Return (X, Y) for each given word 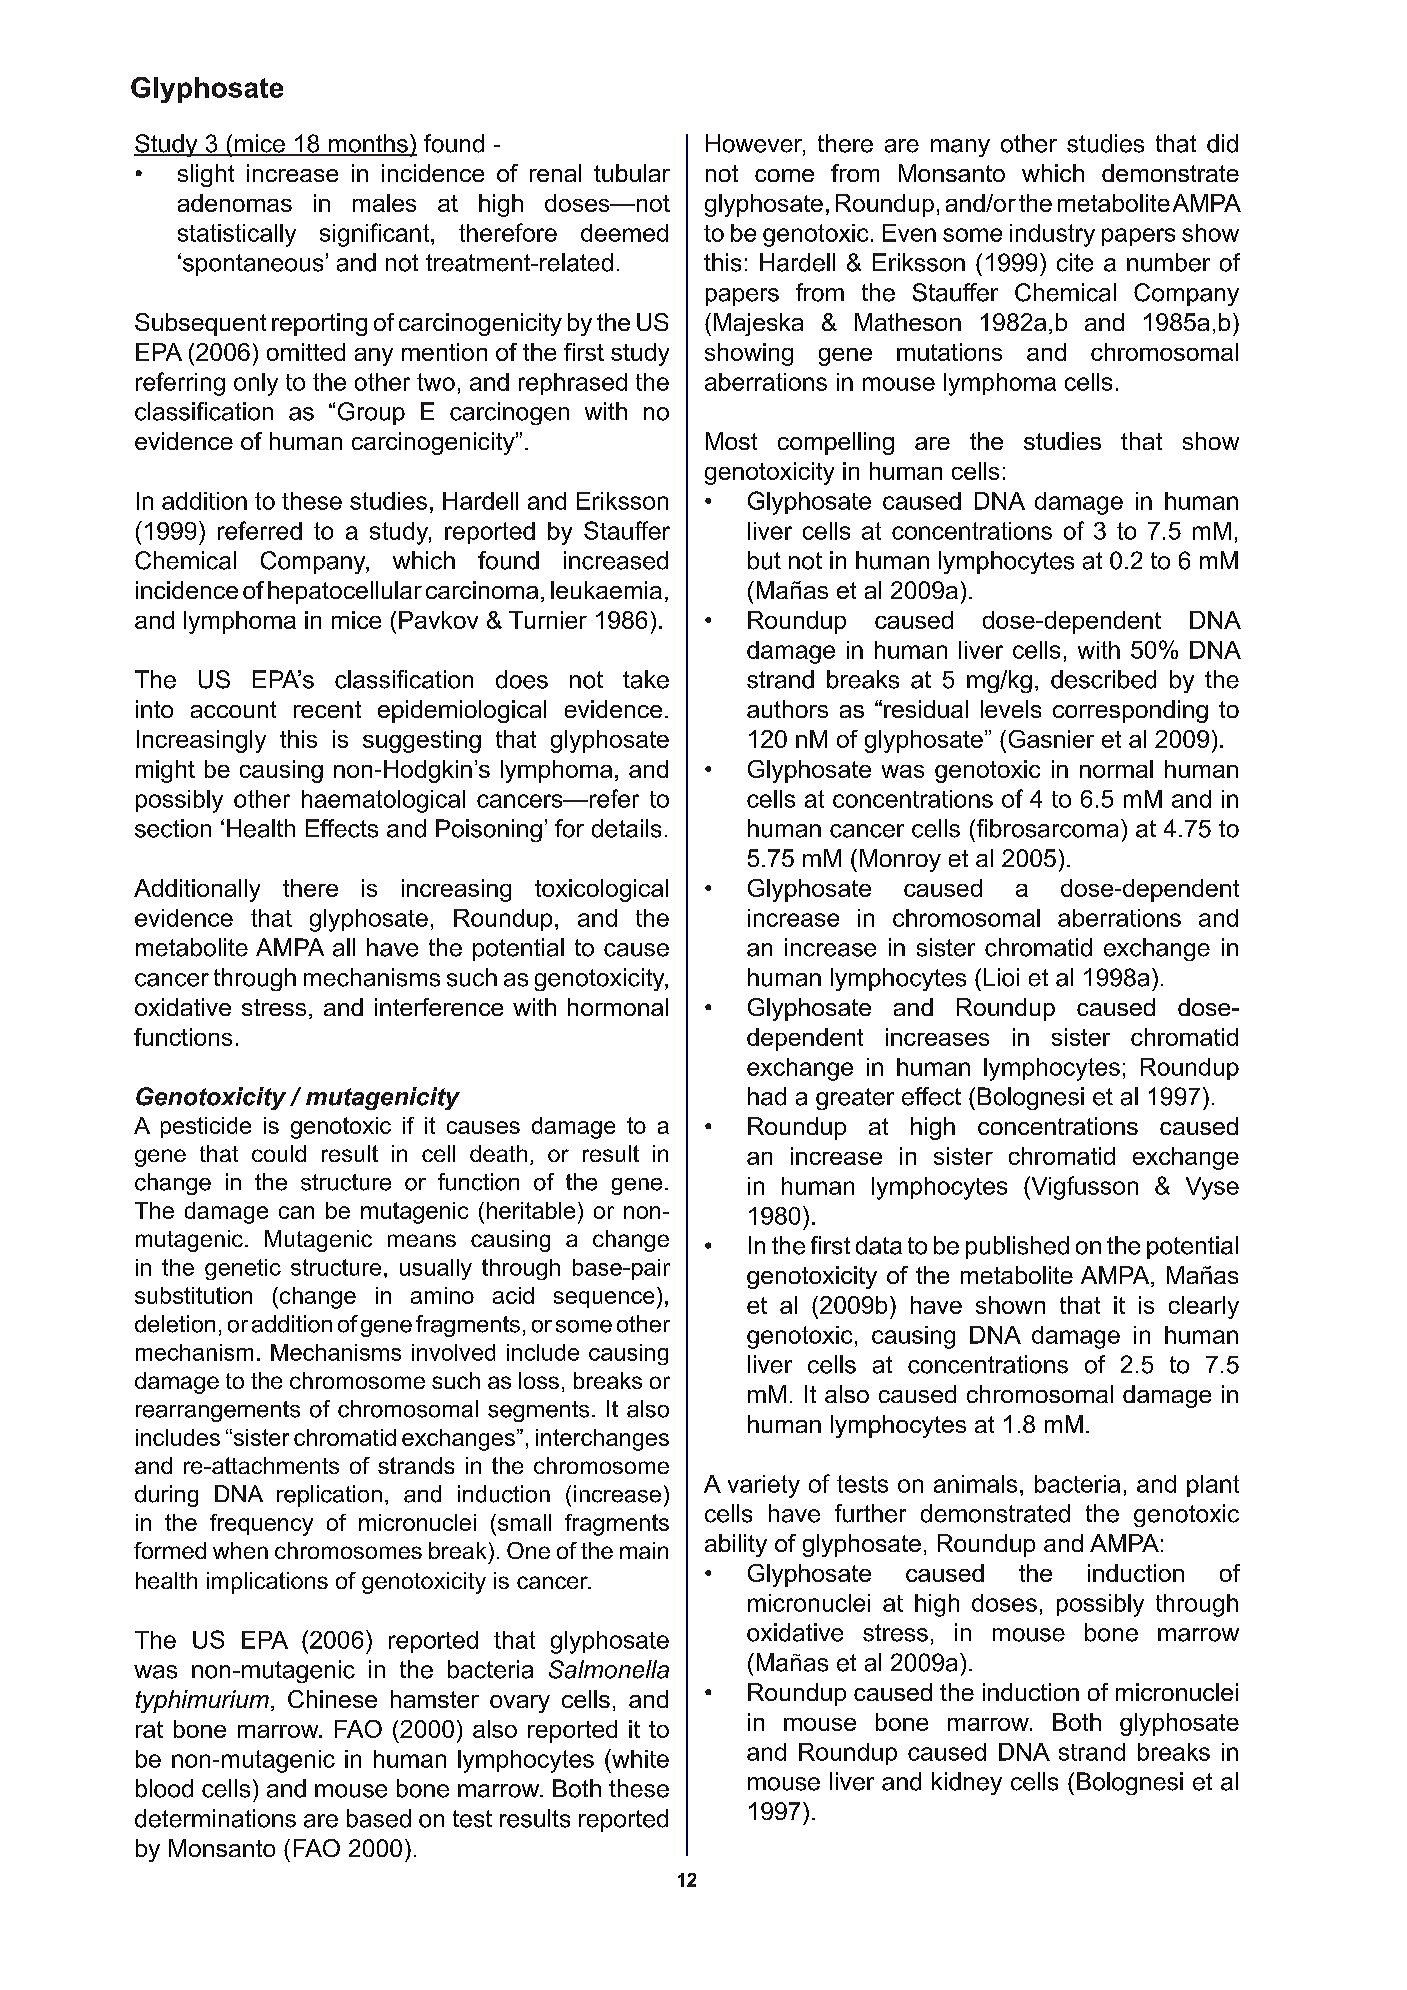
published (1017, 1247)
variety (764, 1486)
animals (975, 1484)
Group (371, 413)
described (1103, 679)
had (767, 1096)
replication (329, 1496)
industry (1052, 235)
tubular (632, 173)
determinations (215, 1818)
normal (1116, 769)
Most (731, 441)
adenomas (235, 203)
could (279, 1153)
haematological (383, 801)
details (626, 828)
